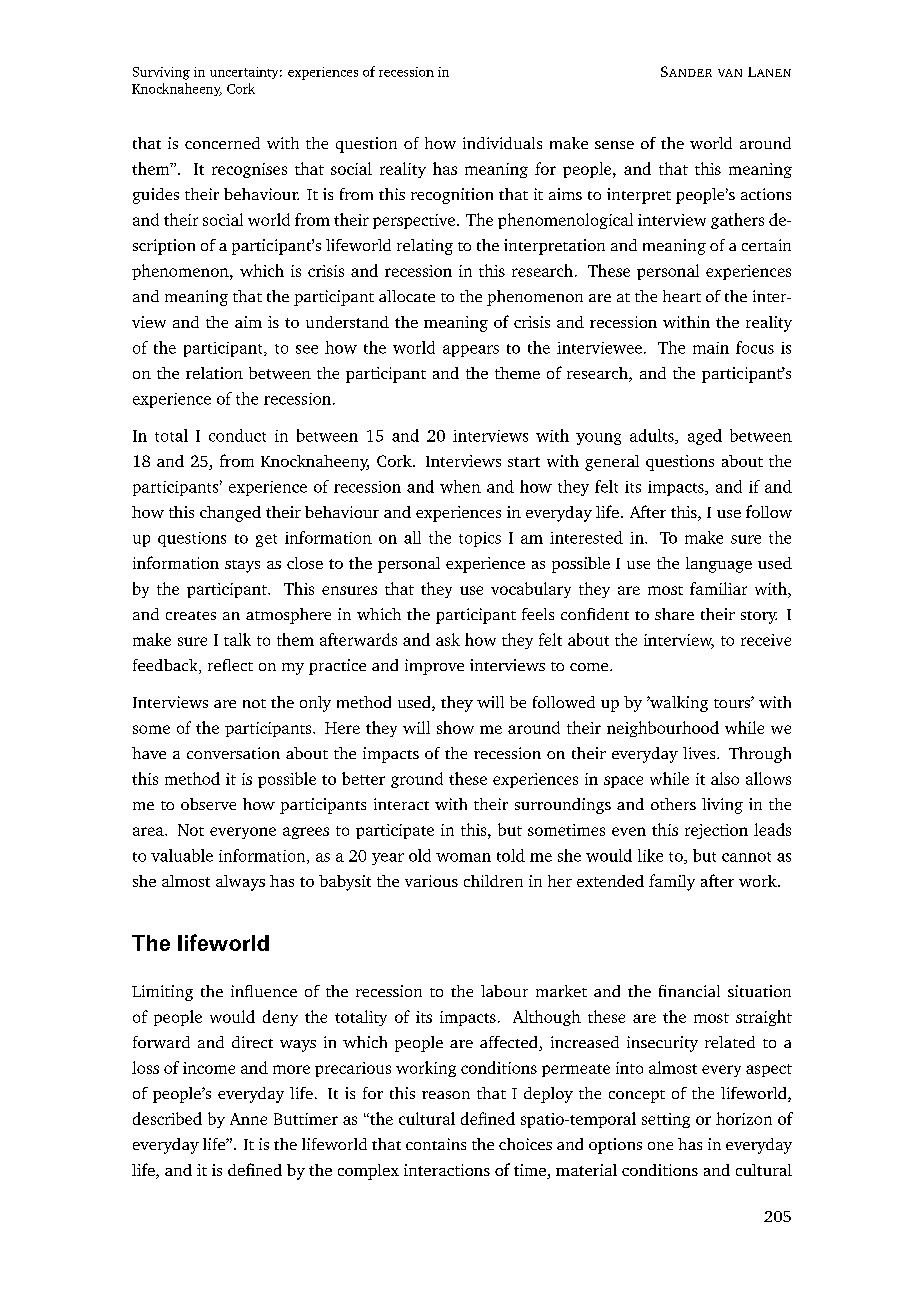 The image size is (924, 1308). What do you see at coordinates (237, 639) in the screenshot?
I see `talk` at bounding box center [237, 639].
